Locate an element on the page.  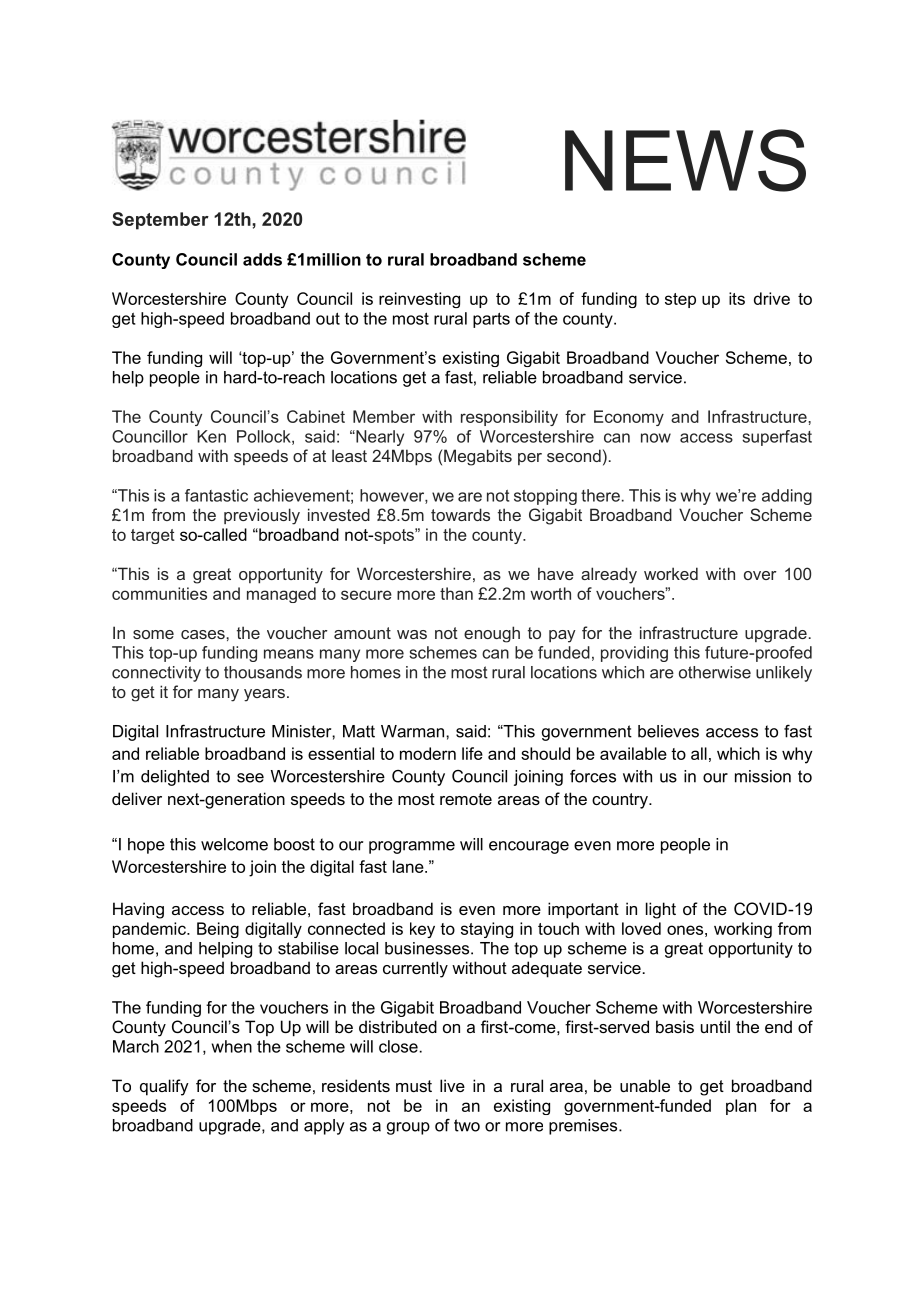
working is located at coordinates (743, 930).
